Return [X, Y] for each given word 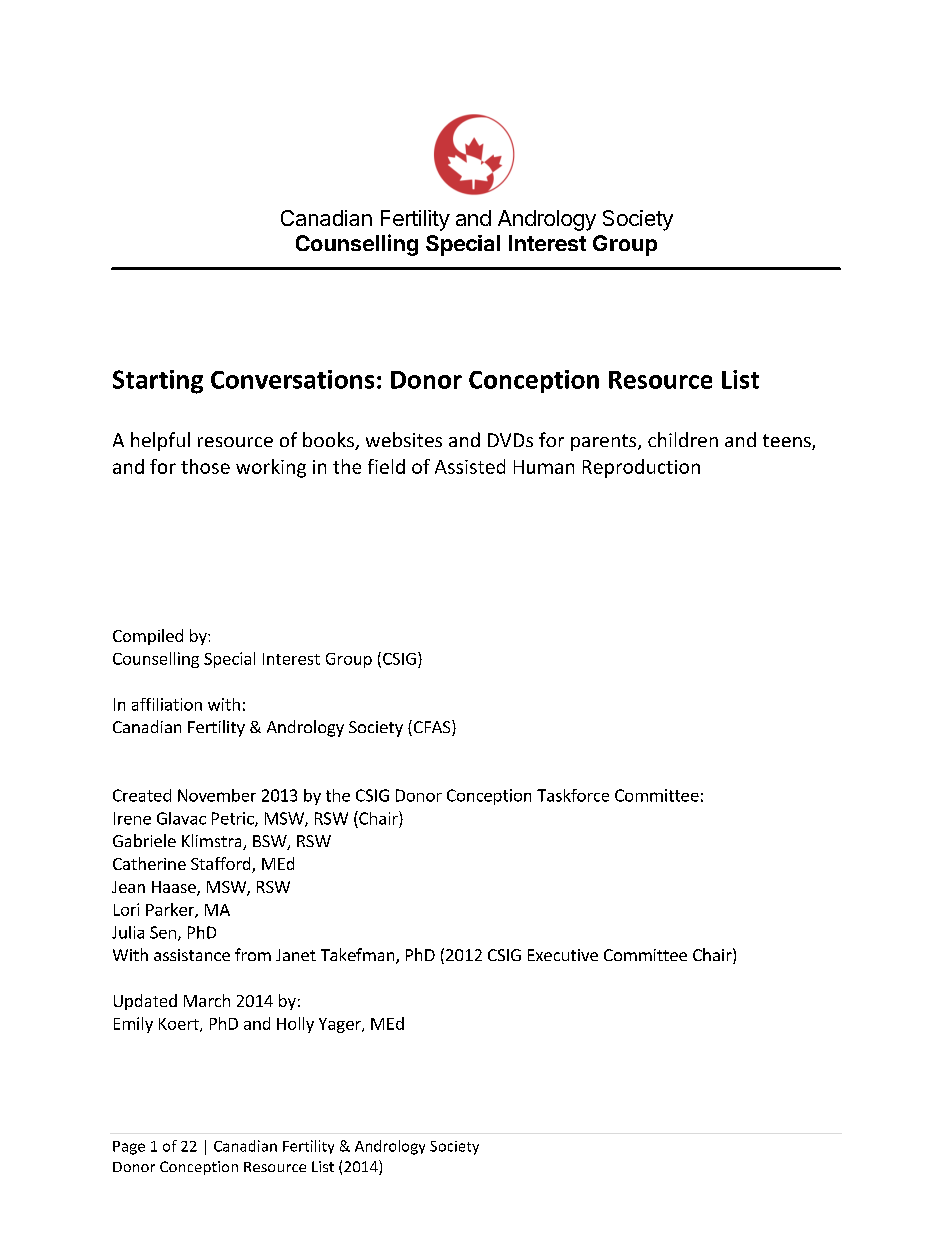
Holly [295, 1025]
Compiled [148, 637]
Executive [563, 955]
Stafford [222, 865]
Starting [158, 382]
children [683, 439]
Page [129, 1148]
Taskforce [573, 795]
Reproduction [641, 468]
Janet [296, 955]
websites [404, 439]
